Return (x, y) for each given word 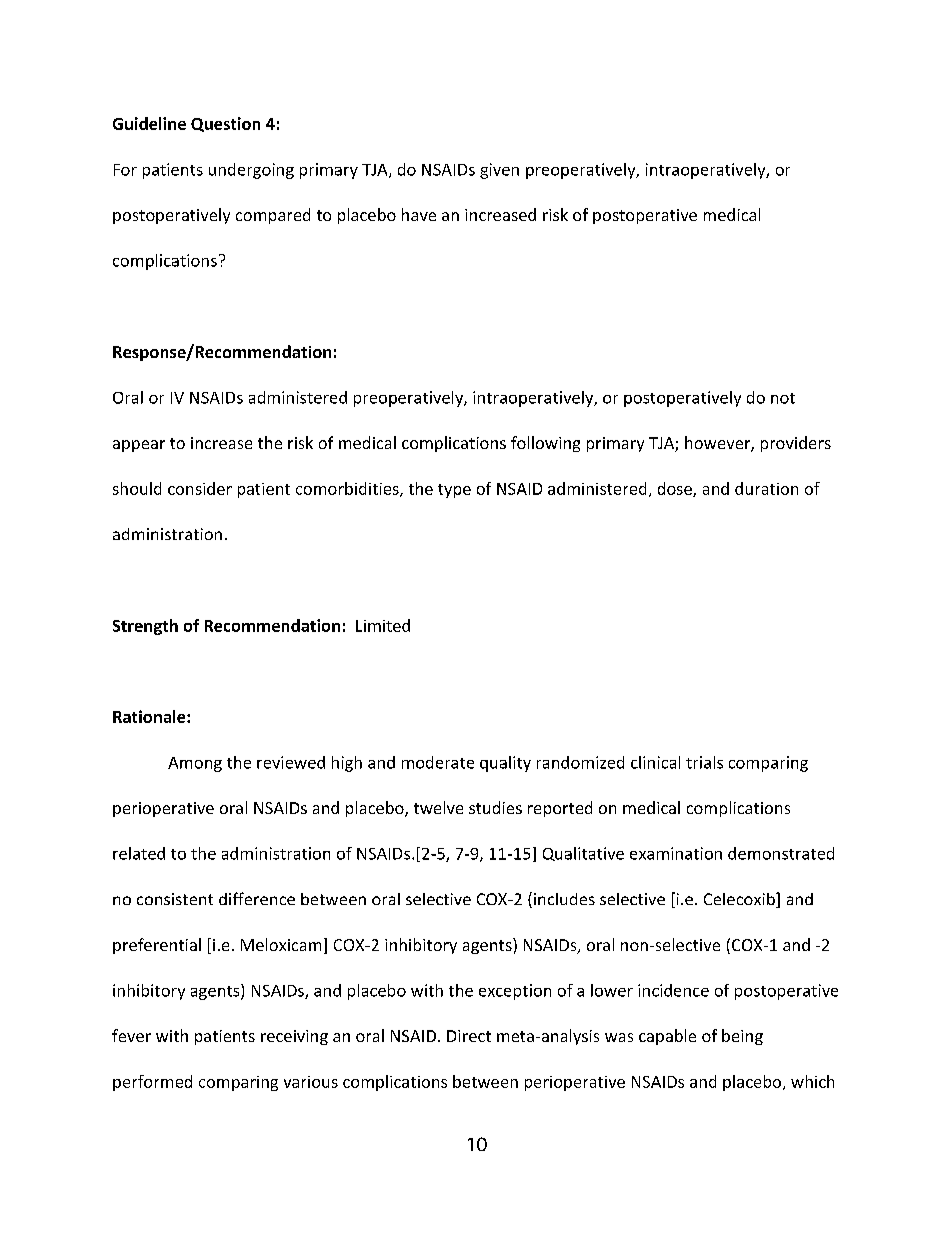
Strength (145, 627)
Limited (383, 625)
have (419, 214)
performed (152, 1083)
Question (225, 124)
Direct (469, 1036)
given (499, 171)
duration (766, 488)
